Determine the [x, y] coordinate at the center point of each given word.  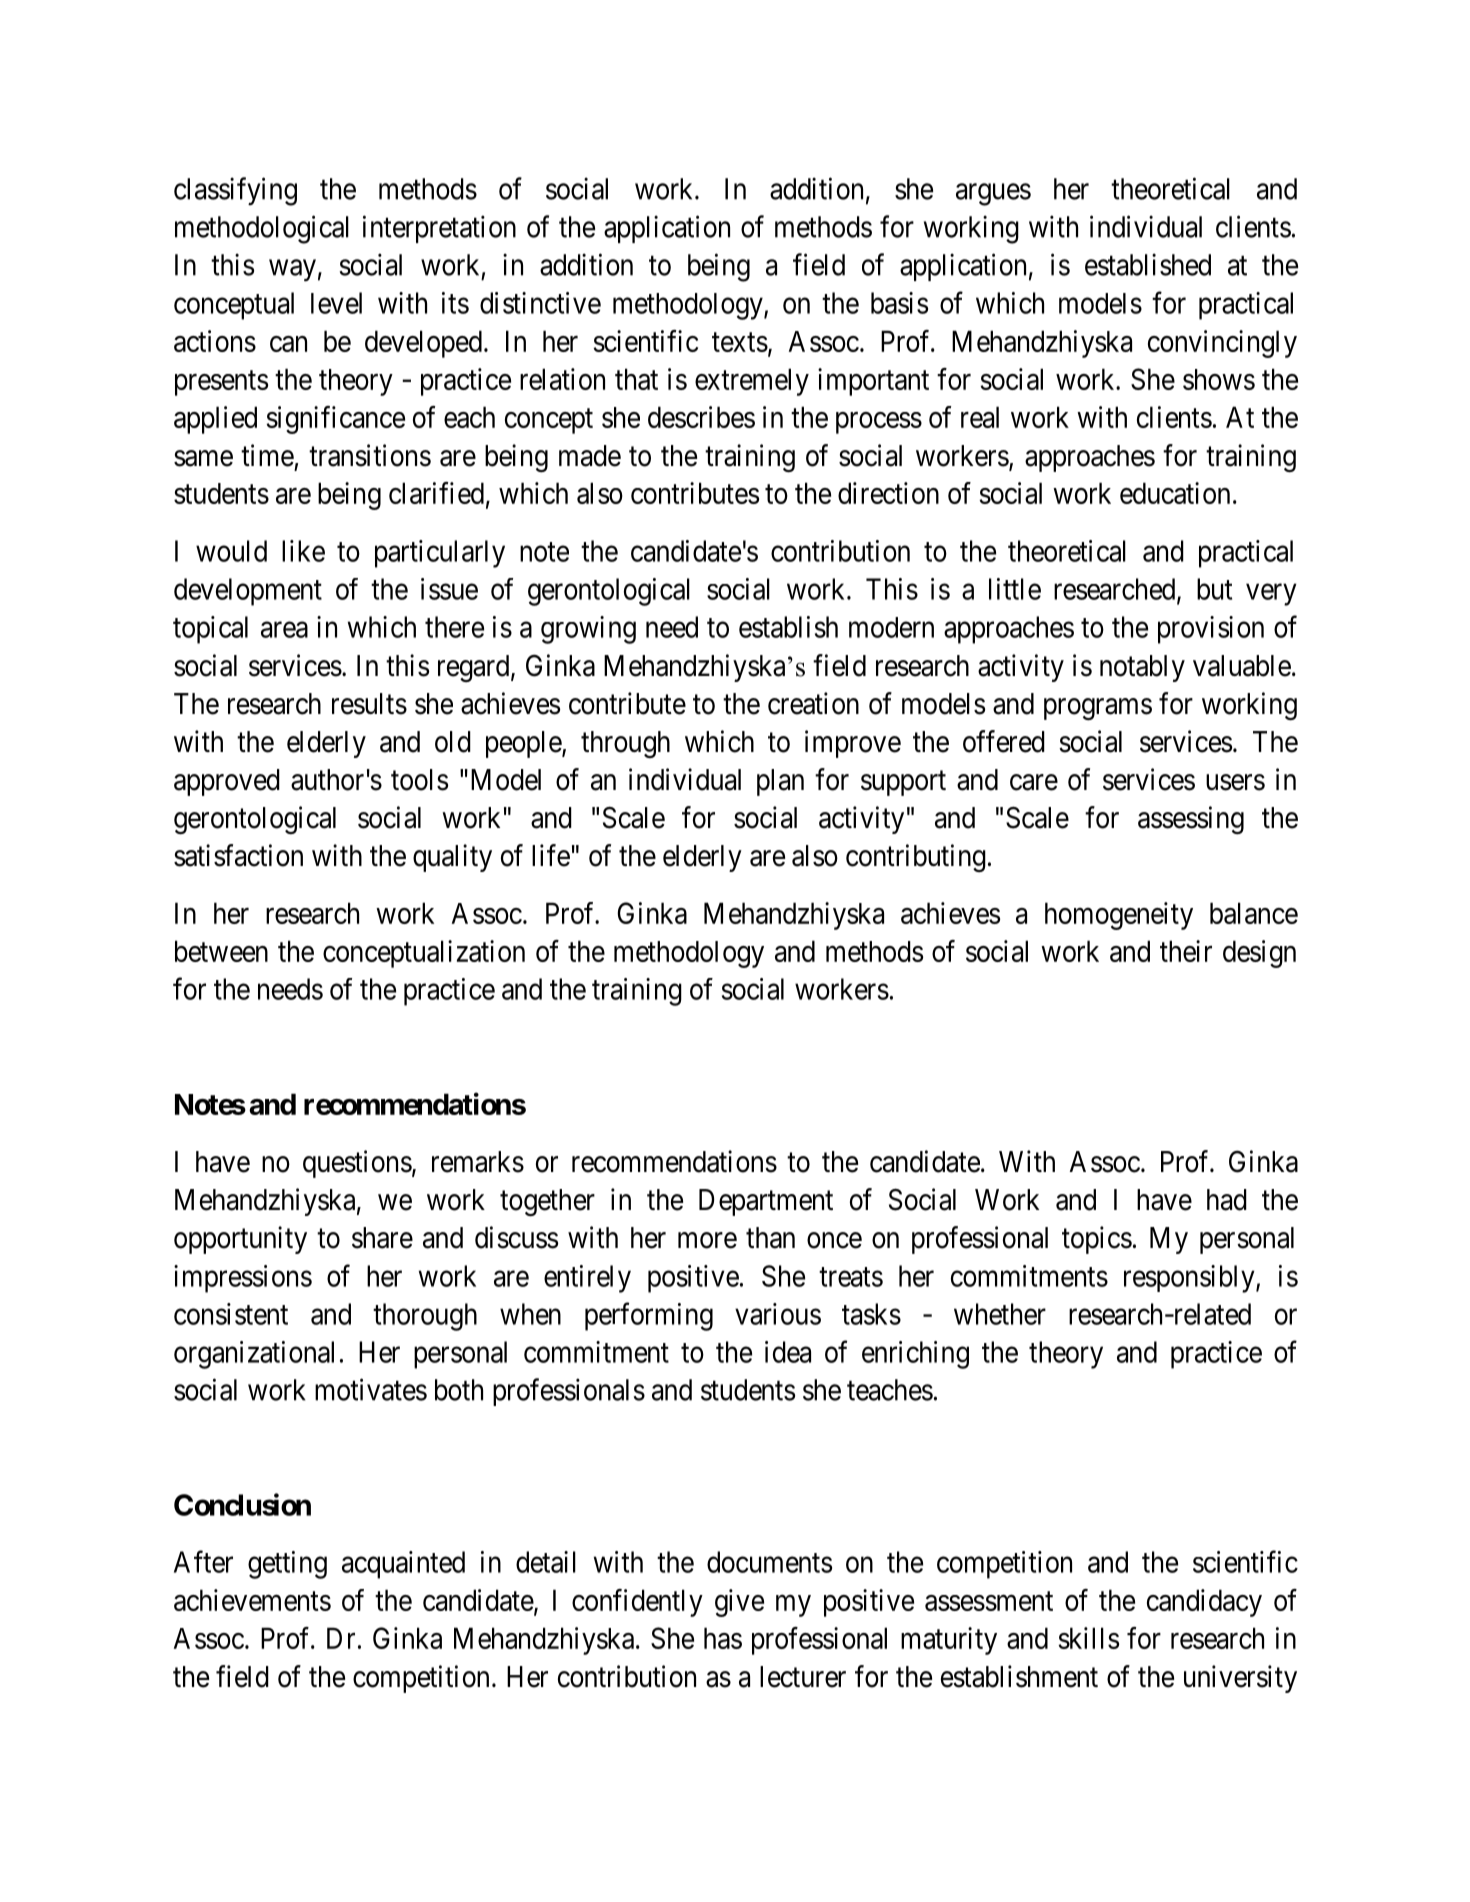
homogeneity [1119, 916]
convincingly [1222, 344]
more [707, 1240]
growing [588, 630]
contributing [916, 858]
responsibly [1190, 1279]
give [739, 1603]
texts [740, 342]
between [221, 951]
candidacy [1204, 1603]
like [303, 551]
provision [1211, 630]
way [292, 271]
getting [287, 1565]
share [382, 1238]
